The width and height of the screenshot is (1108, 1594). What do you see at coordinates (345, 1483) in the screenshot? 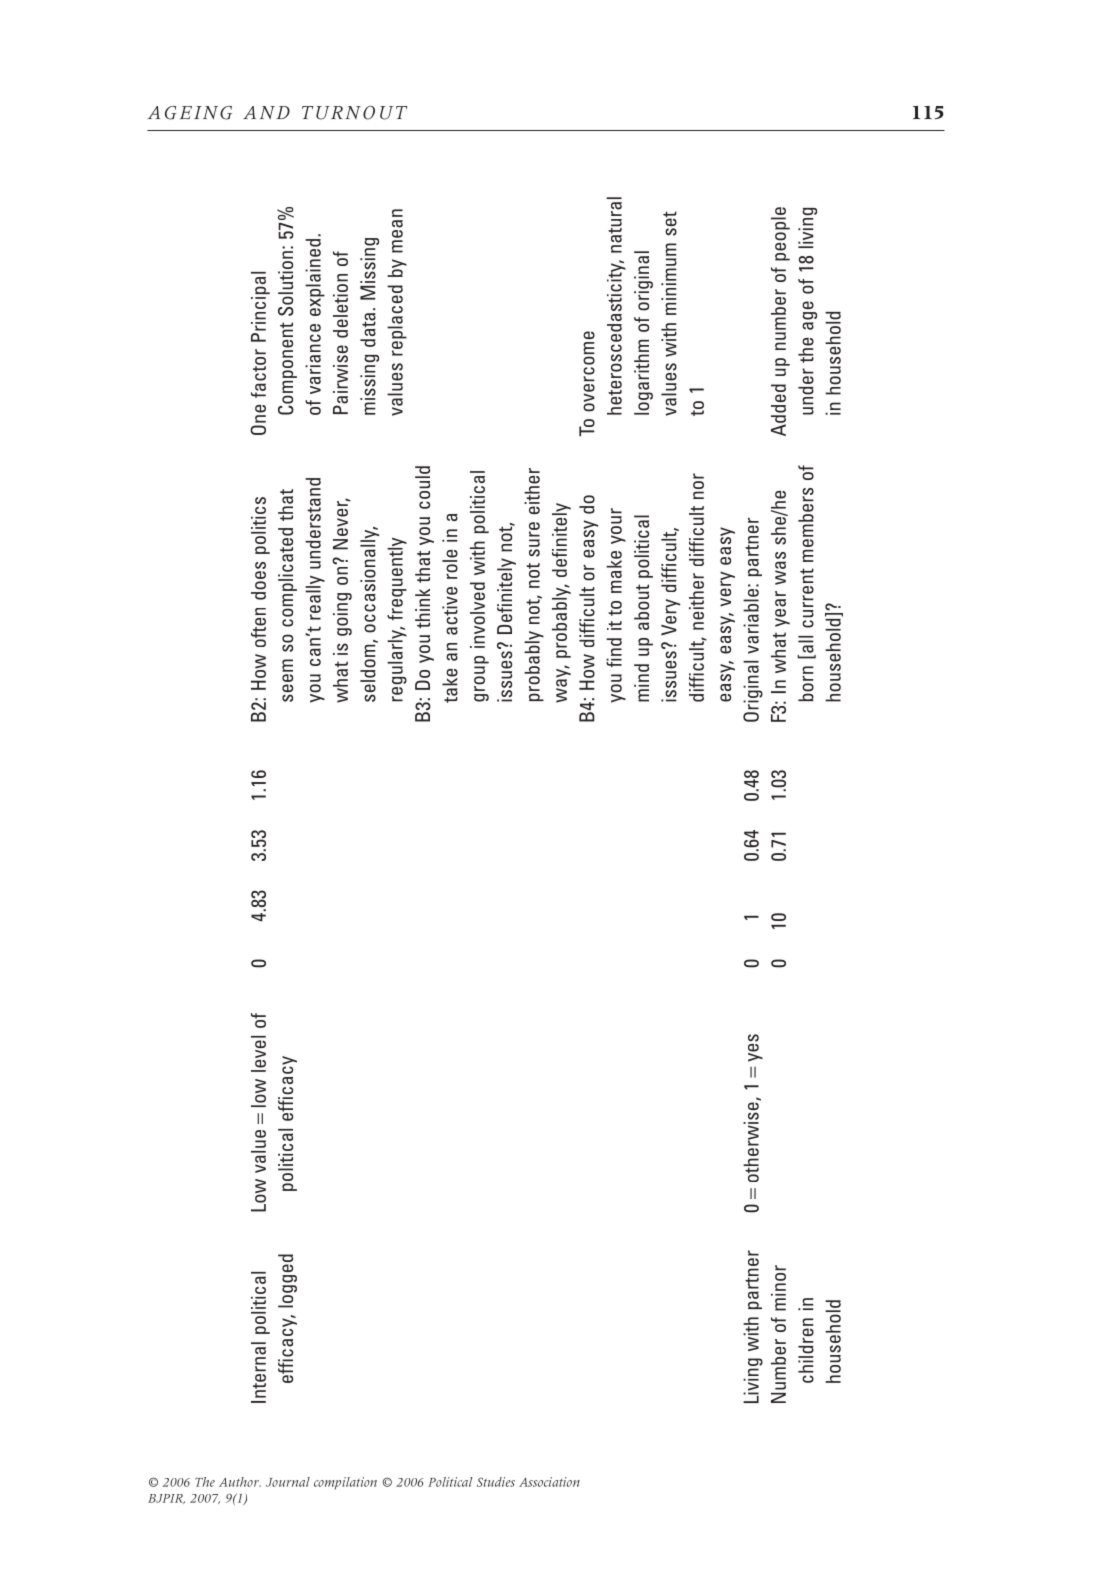
I see `compilation` at bounding box center [345, 1483].
